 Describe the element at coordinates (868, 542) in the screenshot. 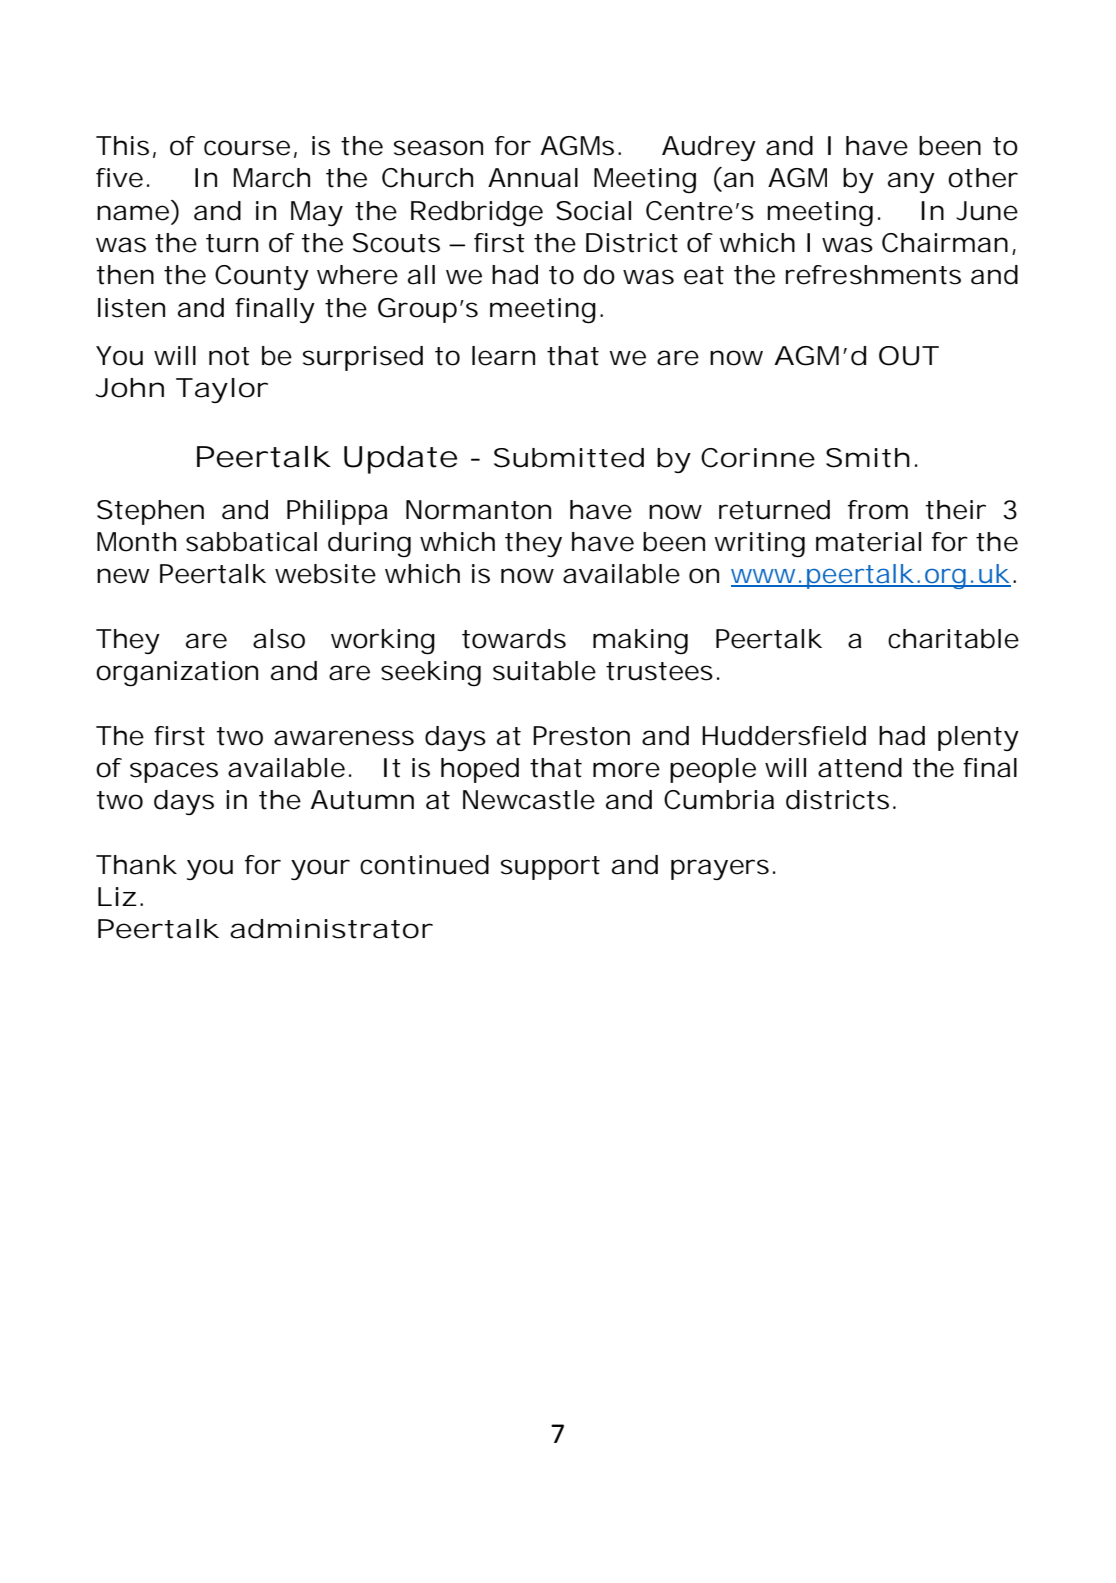

I see `material` at that location.
